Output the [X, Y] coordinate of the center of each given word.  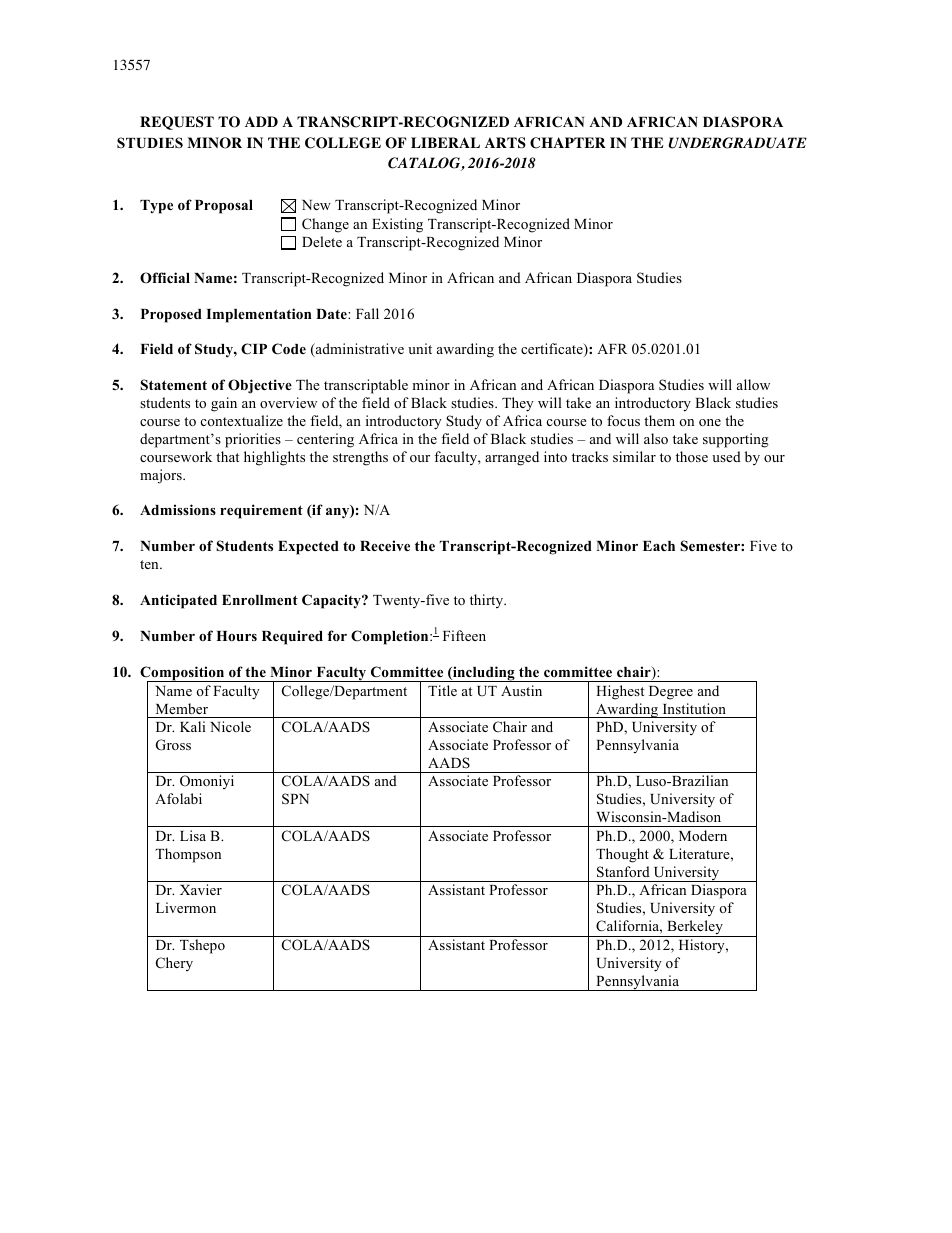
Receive [385, 545]
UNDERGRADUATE [737, 143]
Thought [622, 855]
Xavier [201, 889]
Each [659, 546]
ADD [261, 121]
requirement [261, 511]
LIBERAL [445, 142]
